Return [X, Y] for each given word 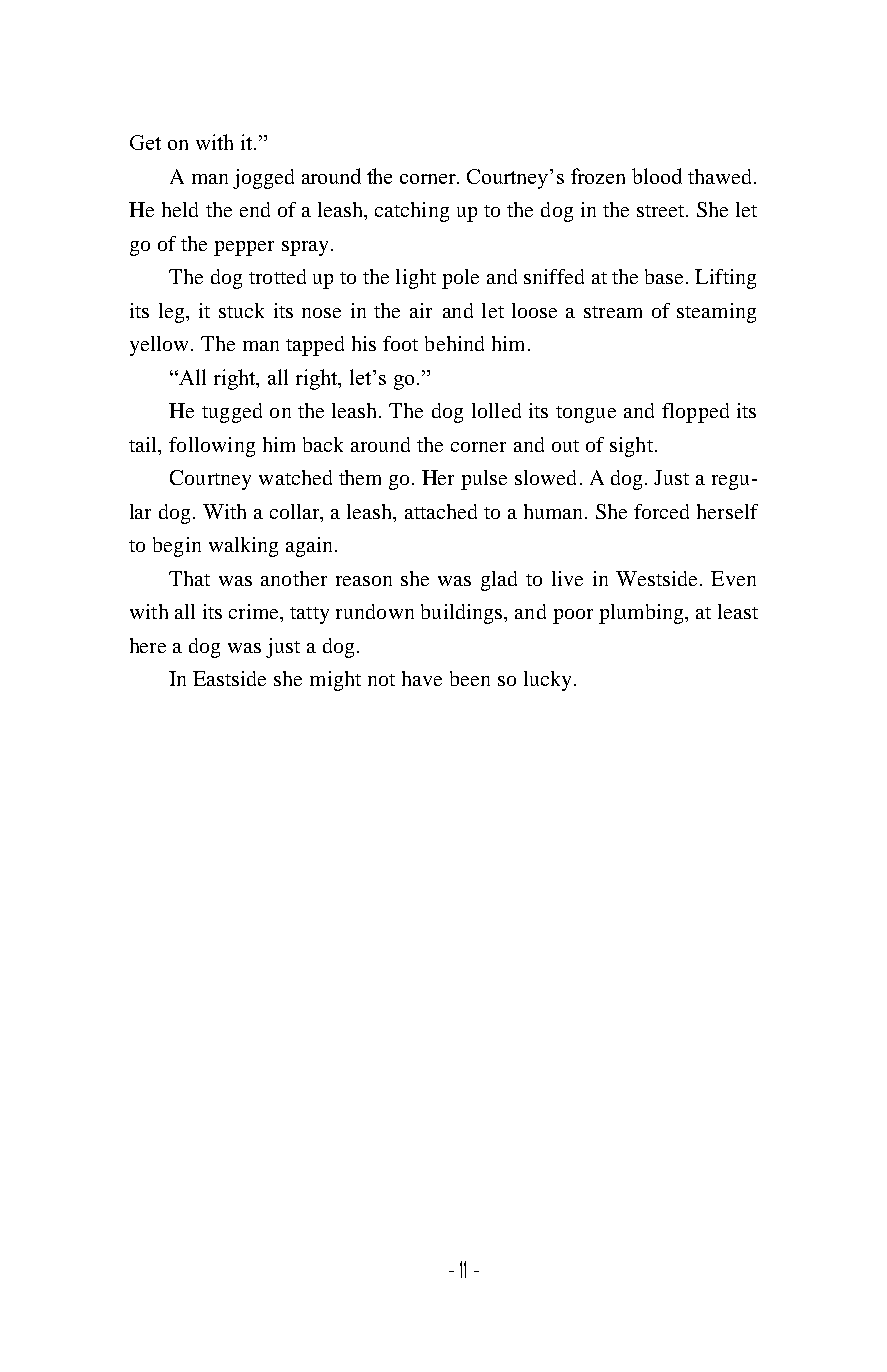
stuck [241, 310]
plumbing [642, 614]
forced [661, 511]
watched [295, 477]
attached [441, 511]
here [148, 645]
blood [657, 176]
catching [412, 212]
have [422, 678]
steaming [716, 313]
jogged [263, 179]
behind [454, 343]
